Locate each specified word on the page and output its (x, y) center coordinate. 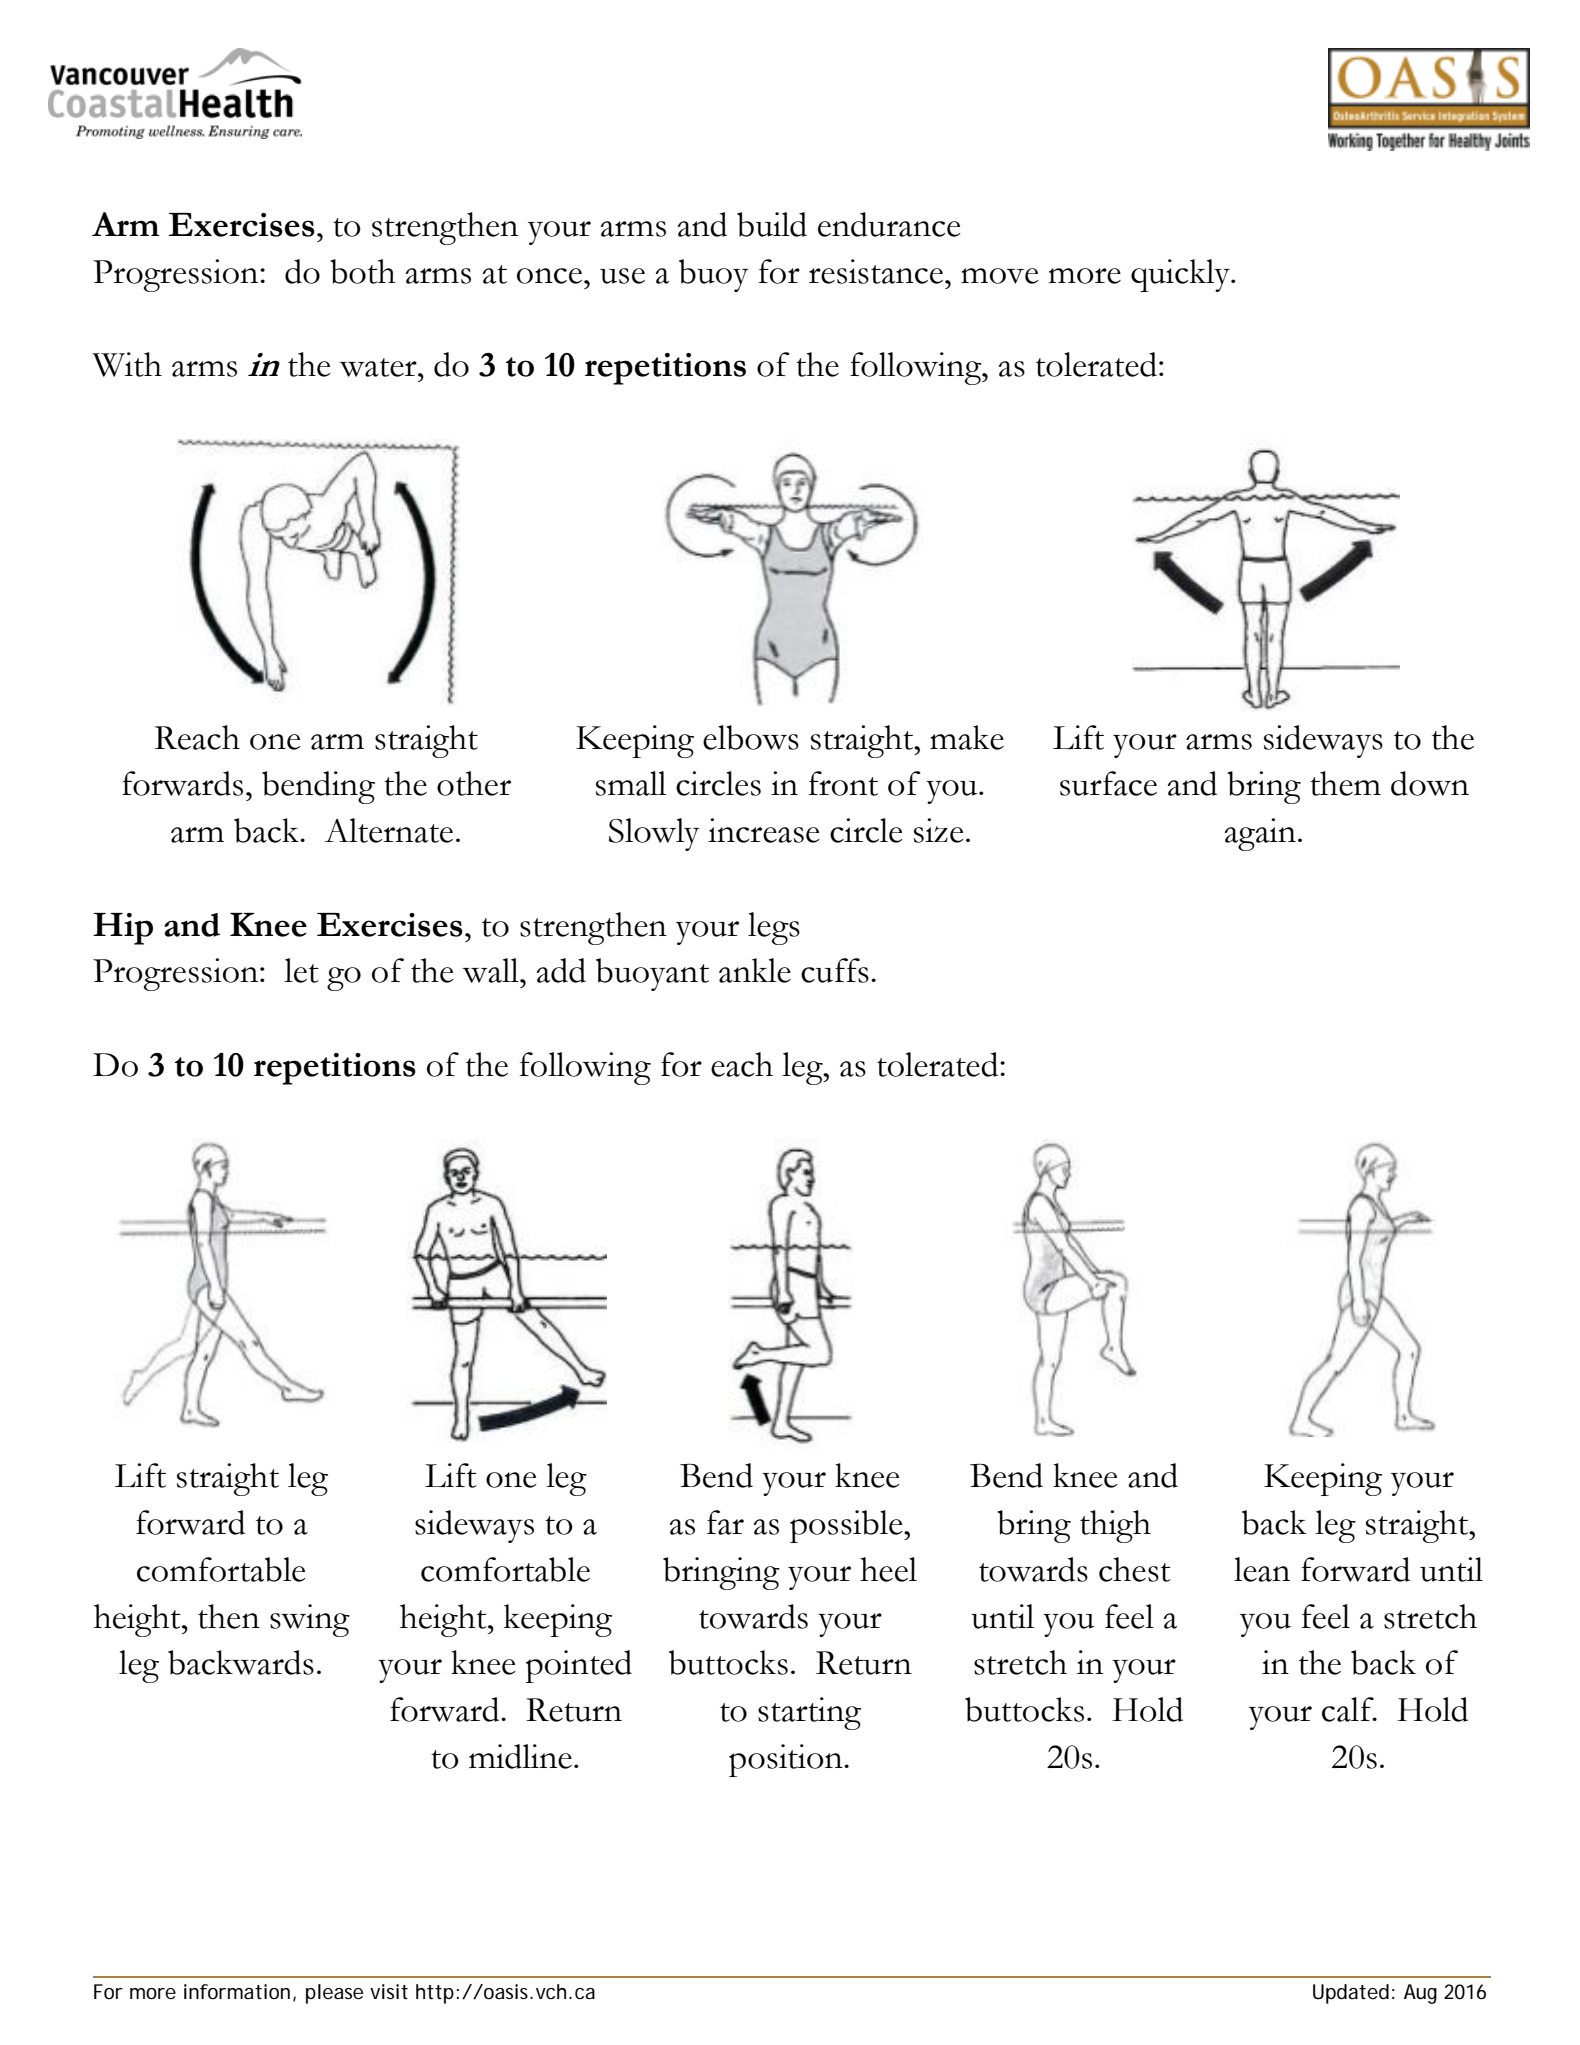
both (363, 271)
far (725, 1522)
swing (310, 1620)
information (237, 1992)
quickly (1182, 275)
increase (764, 830)
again (1260, 834)
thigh (1115, 1526)
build (772, 224)
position (787, 1760)
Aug (1420, 1994)
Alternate (388, 830)
